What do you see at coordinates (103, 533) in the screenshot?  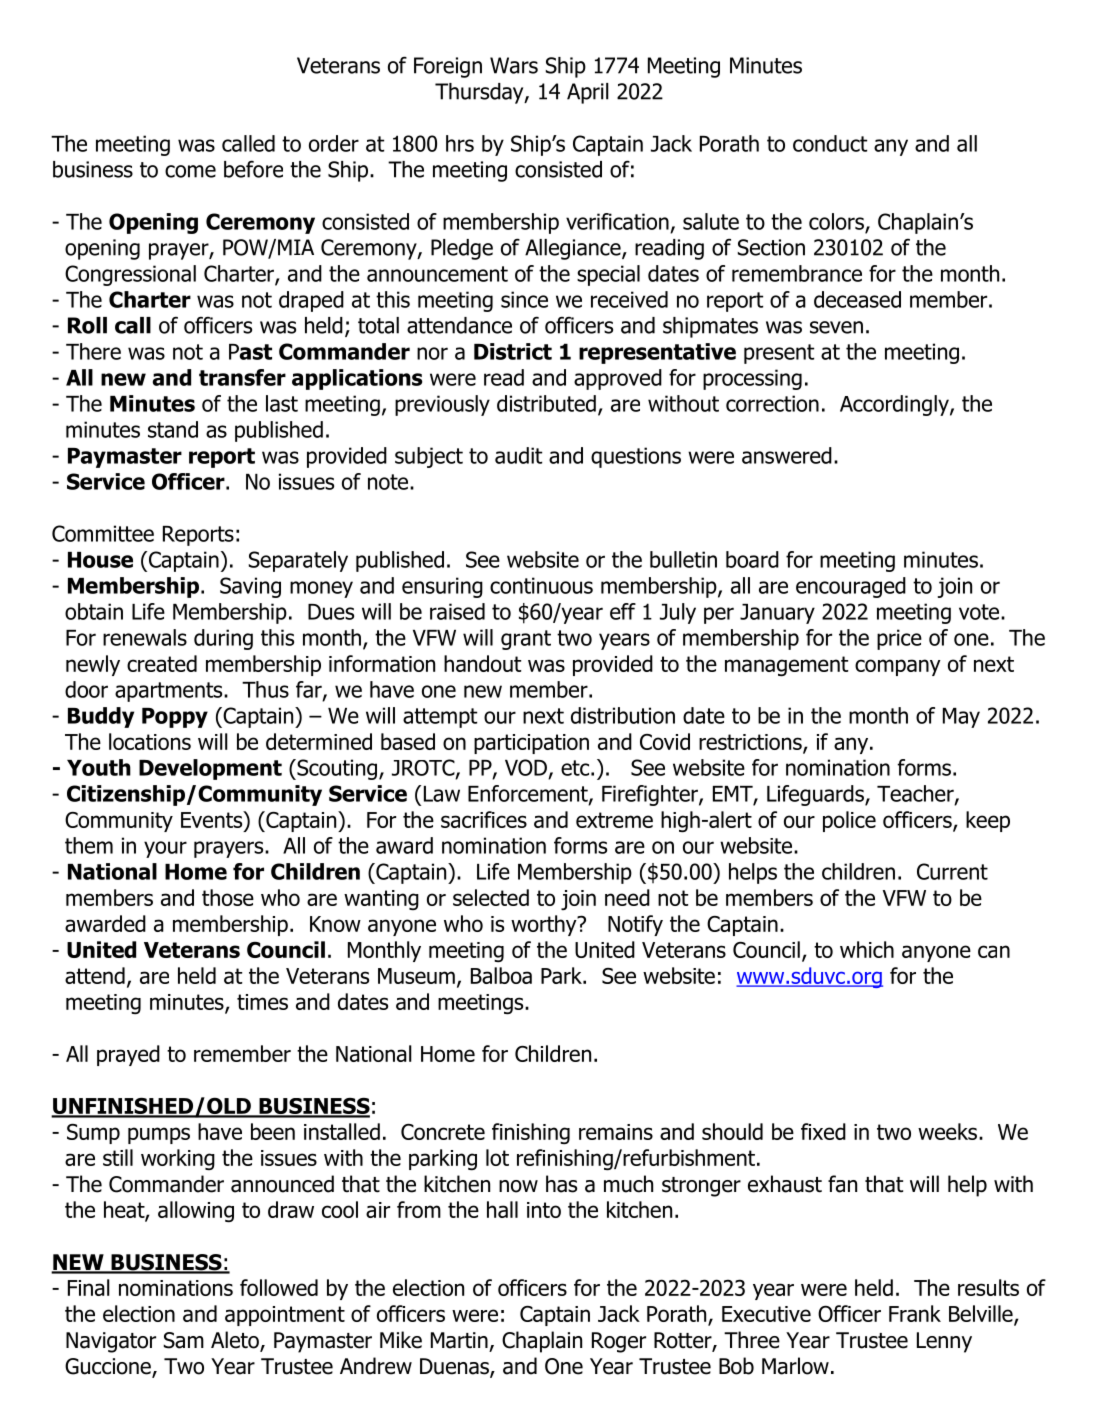 I see `Committee` at bounding box center [103, 533].
